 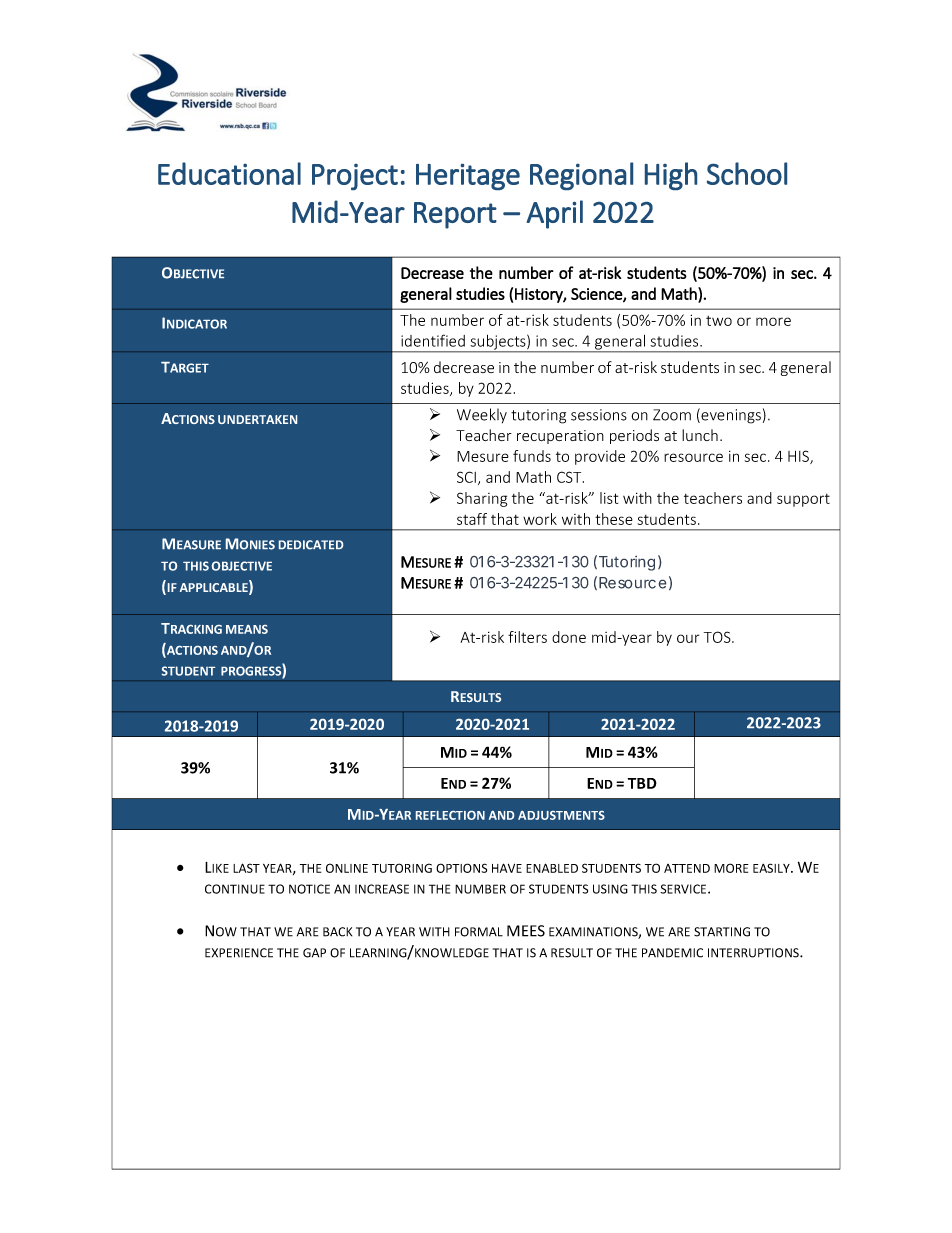 I want to click on STARTING, so click(x=722, y=932).
